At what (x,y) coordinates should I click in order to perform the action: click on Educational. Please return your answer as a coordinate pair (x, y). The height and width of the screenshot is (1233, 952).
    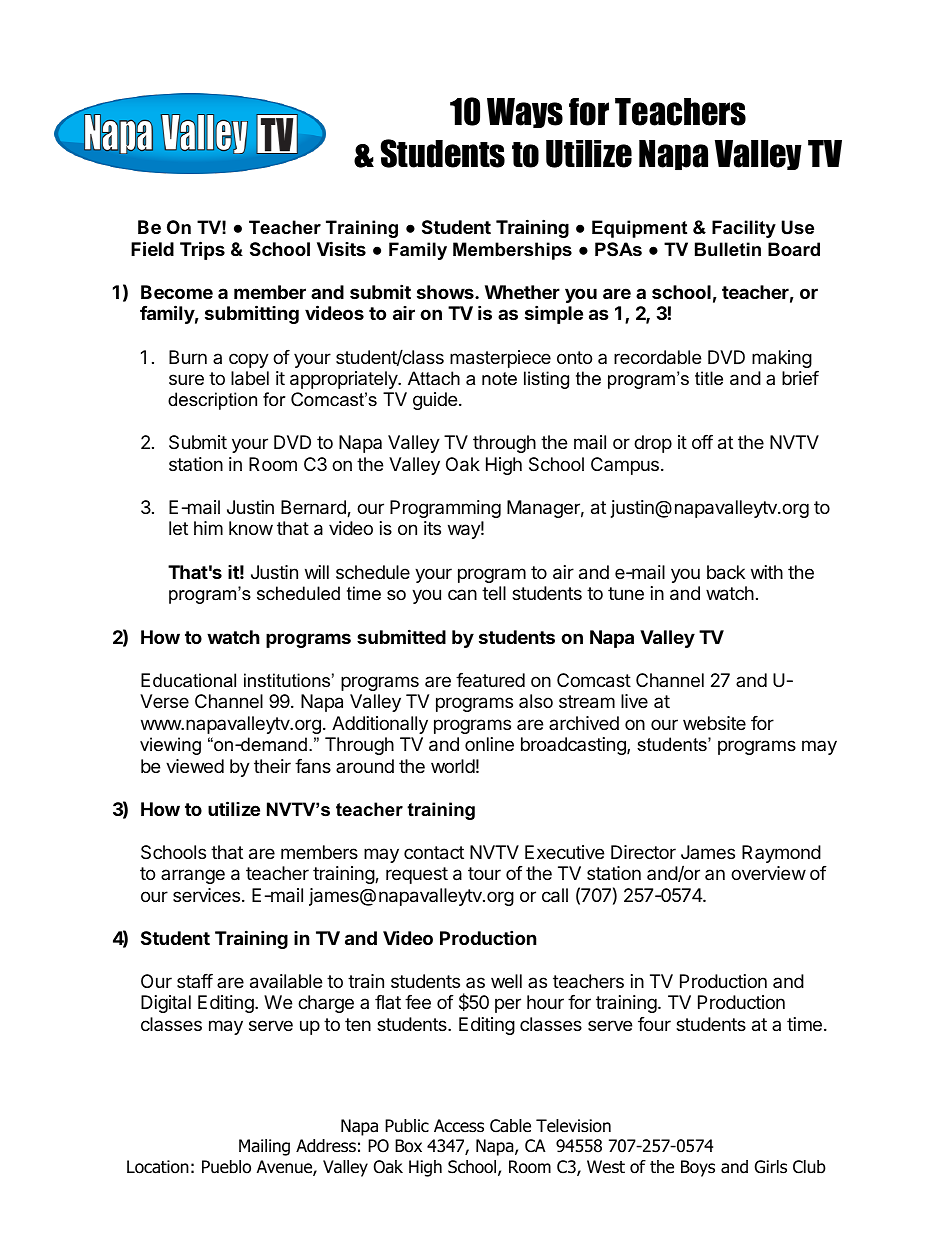
    Looking at the image, I should click on (188, 680).
